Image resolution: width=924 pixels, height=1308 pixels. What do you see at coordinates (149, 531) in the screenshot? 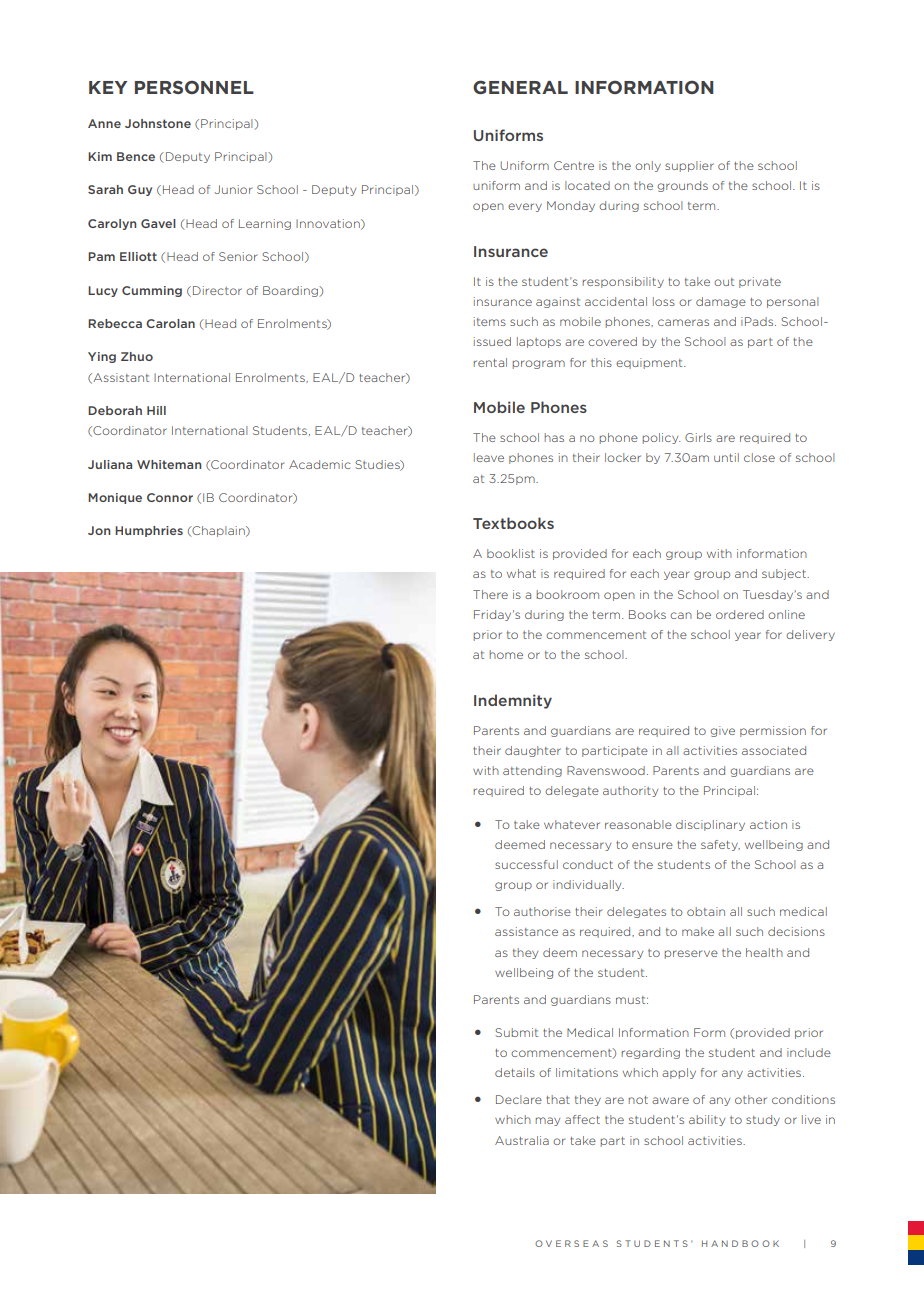
I see `Humphries` at bounding box center [149, 531].
